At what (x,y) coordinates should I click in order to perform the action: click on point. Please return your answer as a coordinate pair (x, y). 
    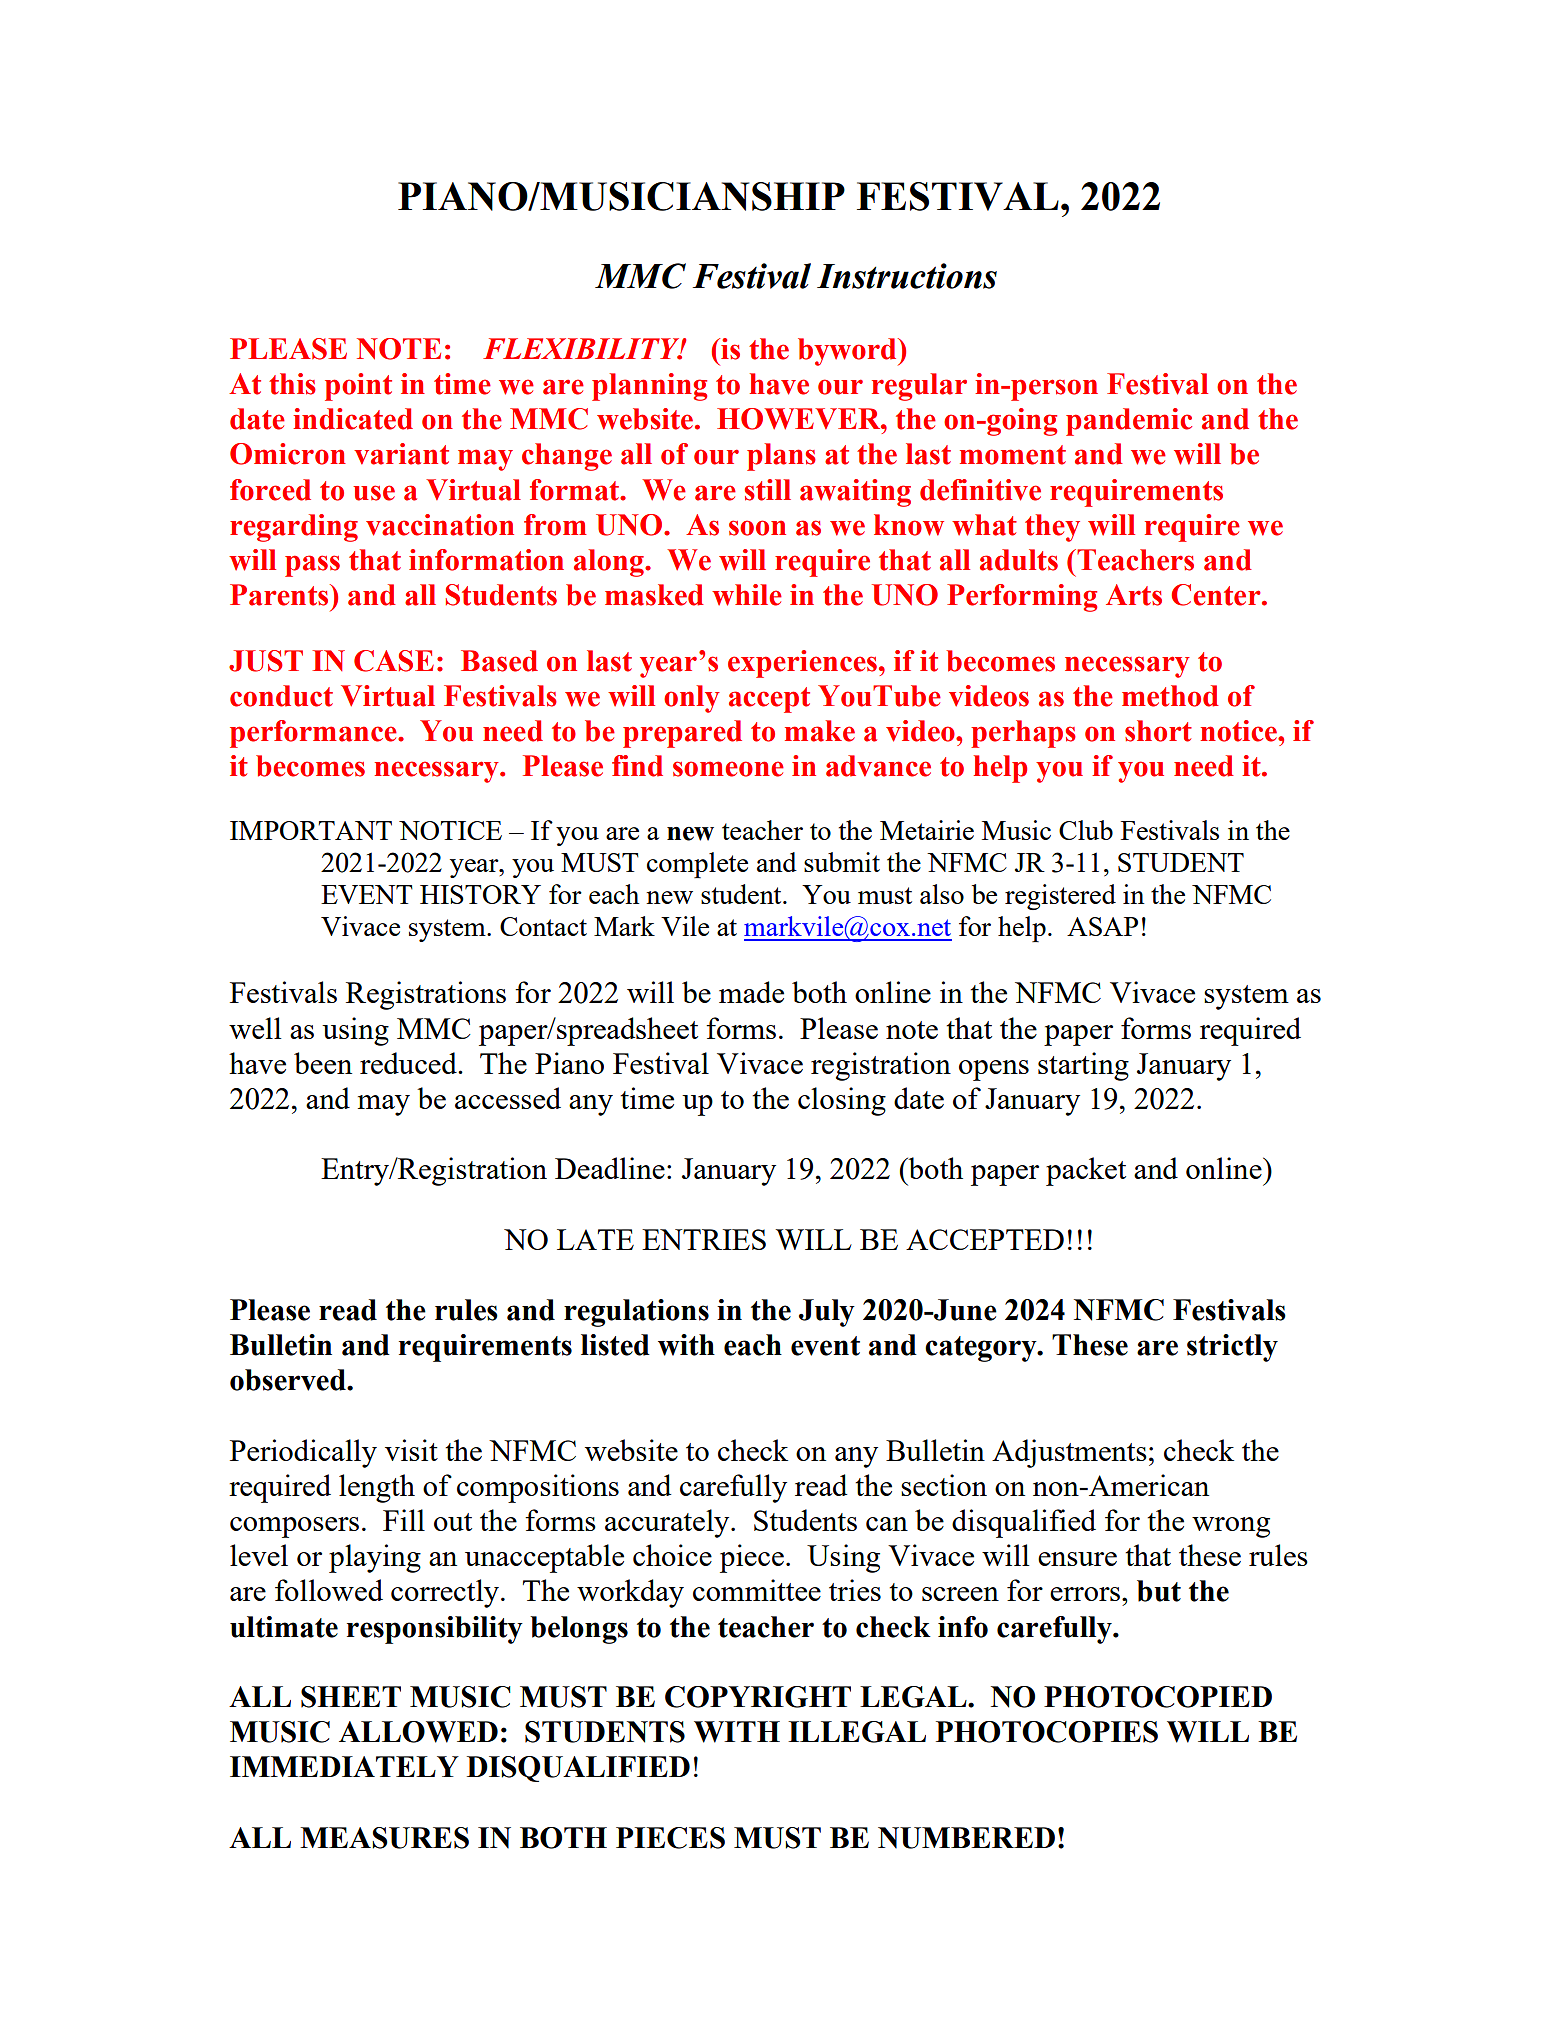
    Looking at the image, I should click on (358, 387).
